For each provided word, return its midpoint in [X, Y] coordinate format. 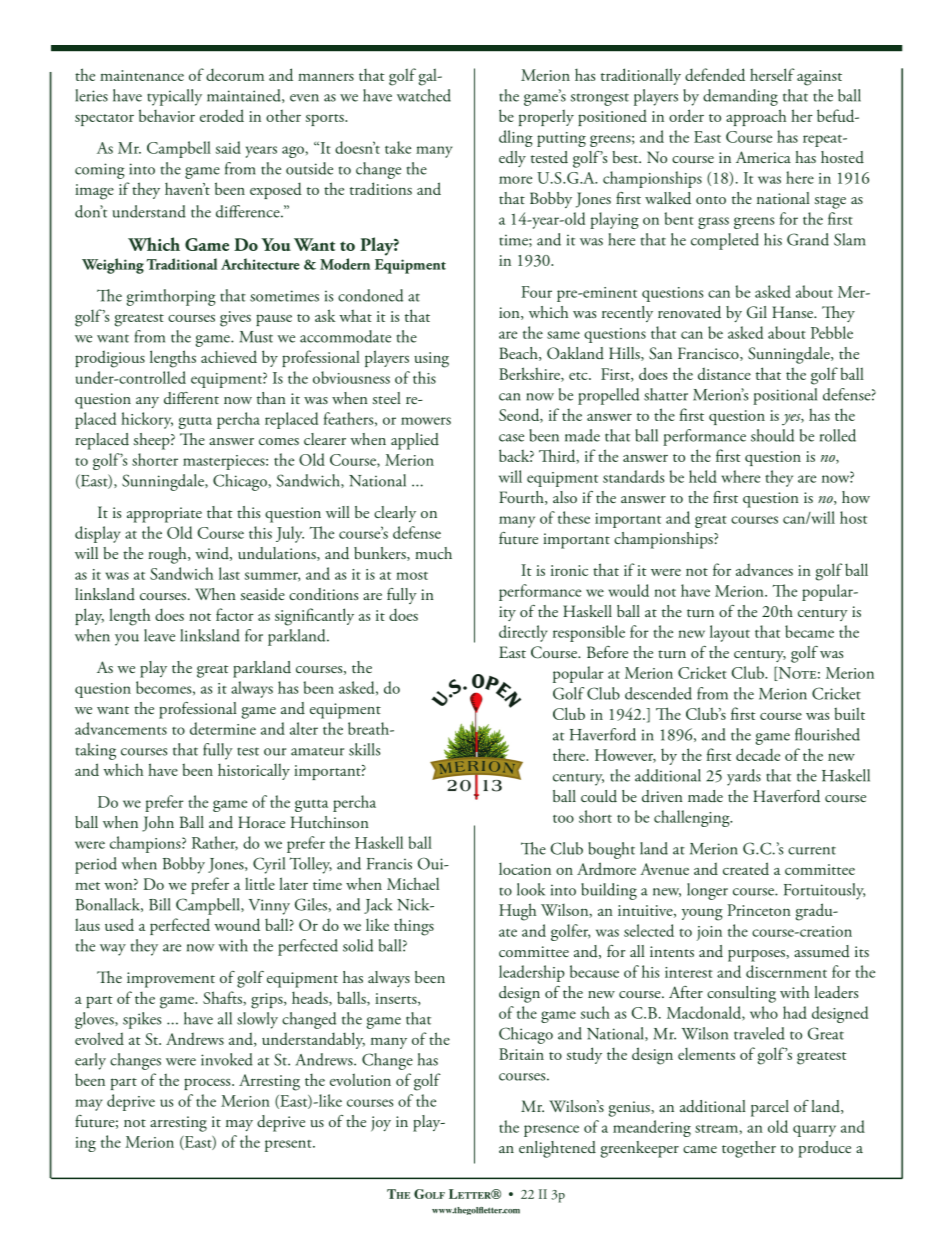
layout [730, 633]
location [525, 869]
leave [159, 635]
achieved [229, 356]
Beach [519, 354]
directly [523, 633]
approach [756, 117]
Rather [215, 843]
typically [174, 97]
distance [724, 373]
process [208, 1084]
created [746, 868]
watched [424, 95]
